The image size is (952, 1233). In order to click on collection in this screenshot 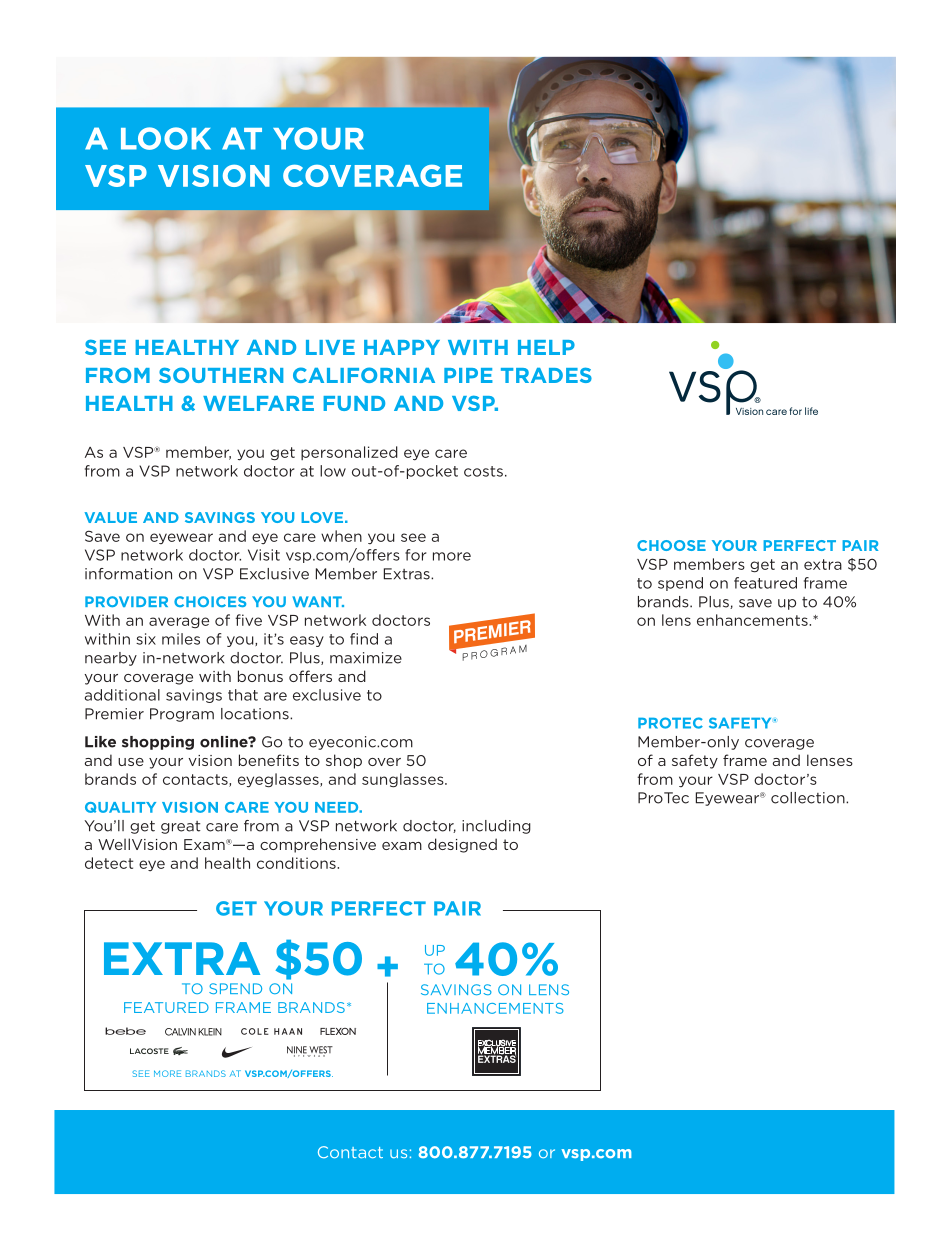, I will do `click(809, 798)`.
